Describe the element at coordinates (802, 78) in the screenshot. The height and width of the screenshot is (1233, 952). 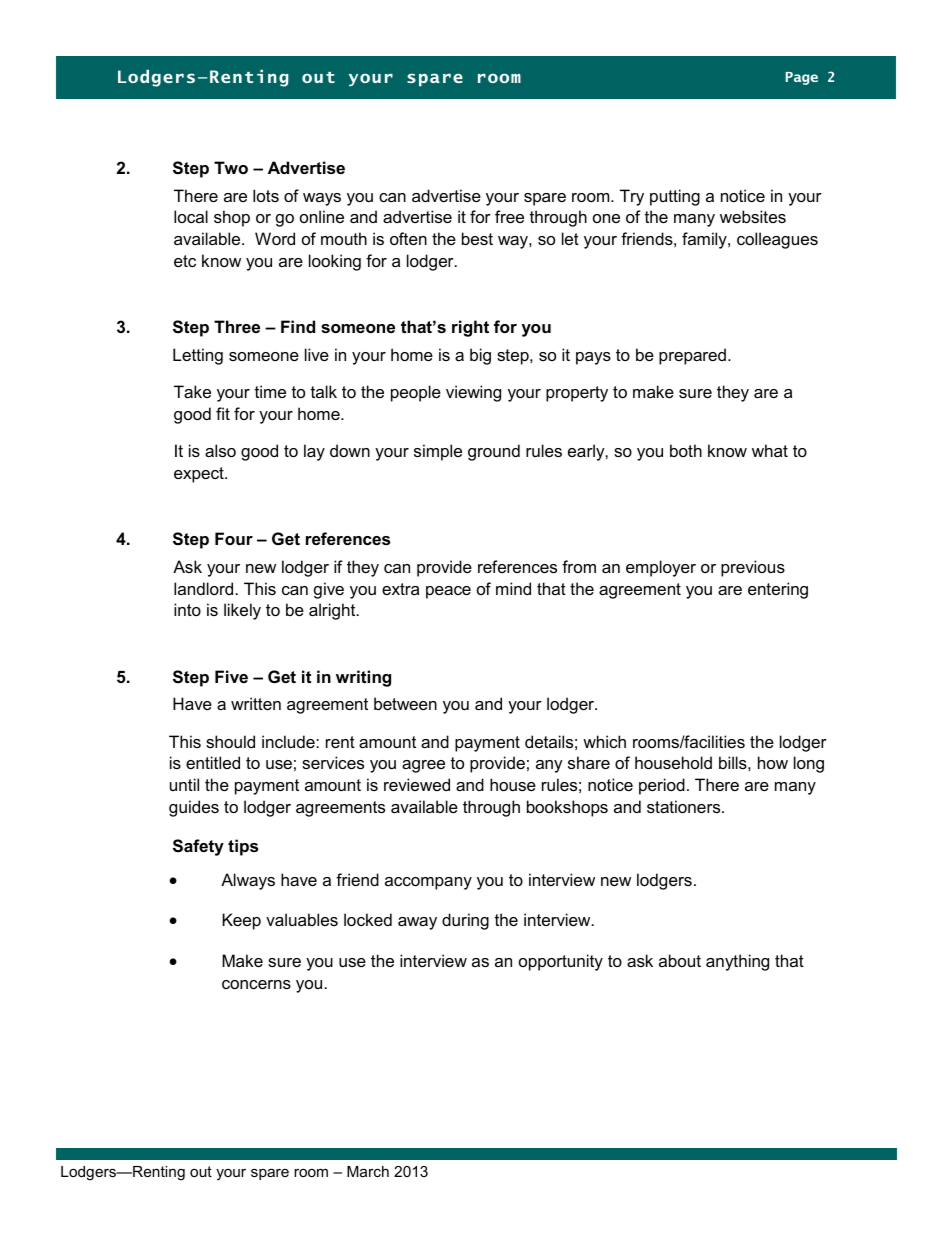
I see `Page` at that location.
